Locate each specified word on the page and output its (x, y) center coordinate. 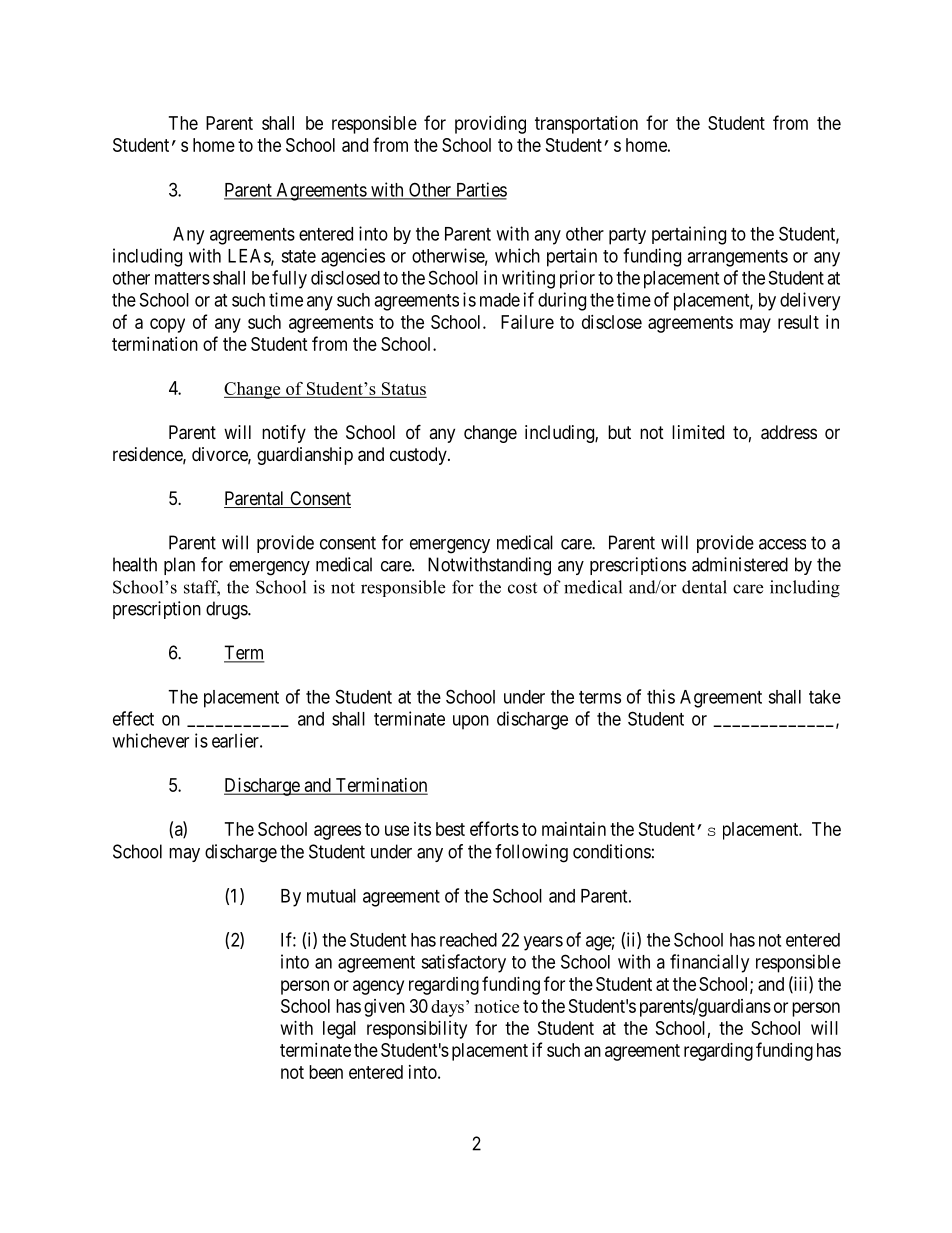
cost (522, 588)
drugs (227, 610)
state (298, 256)
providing (490, 125)
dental (704, 587)
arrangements (737, 258)
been (326, 1072)
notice (496, 1006)
